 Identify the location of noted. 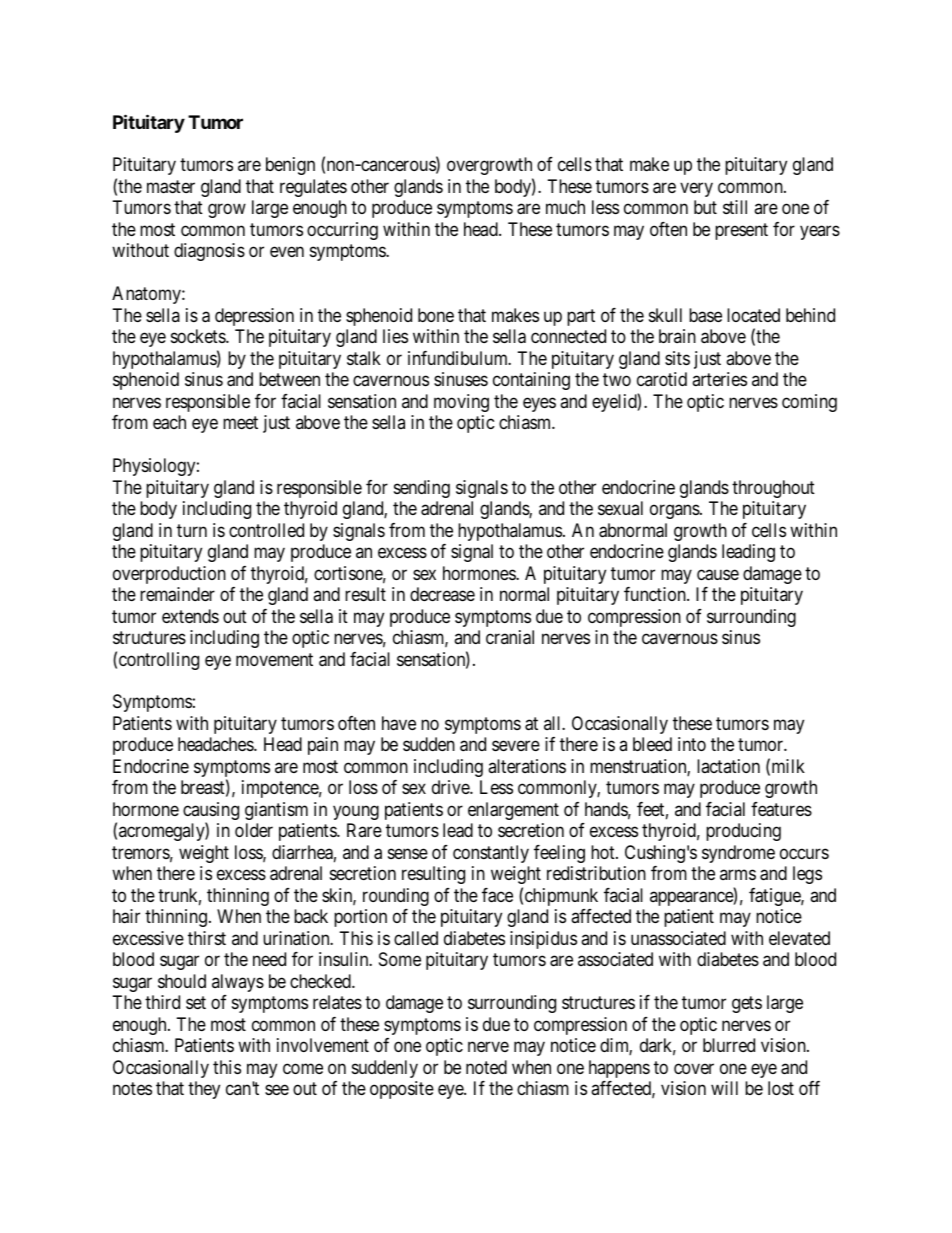
(486, 1067).
